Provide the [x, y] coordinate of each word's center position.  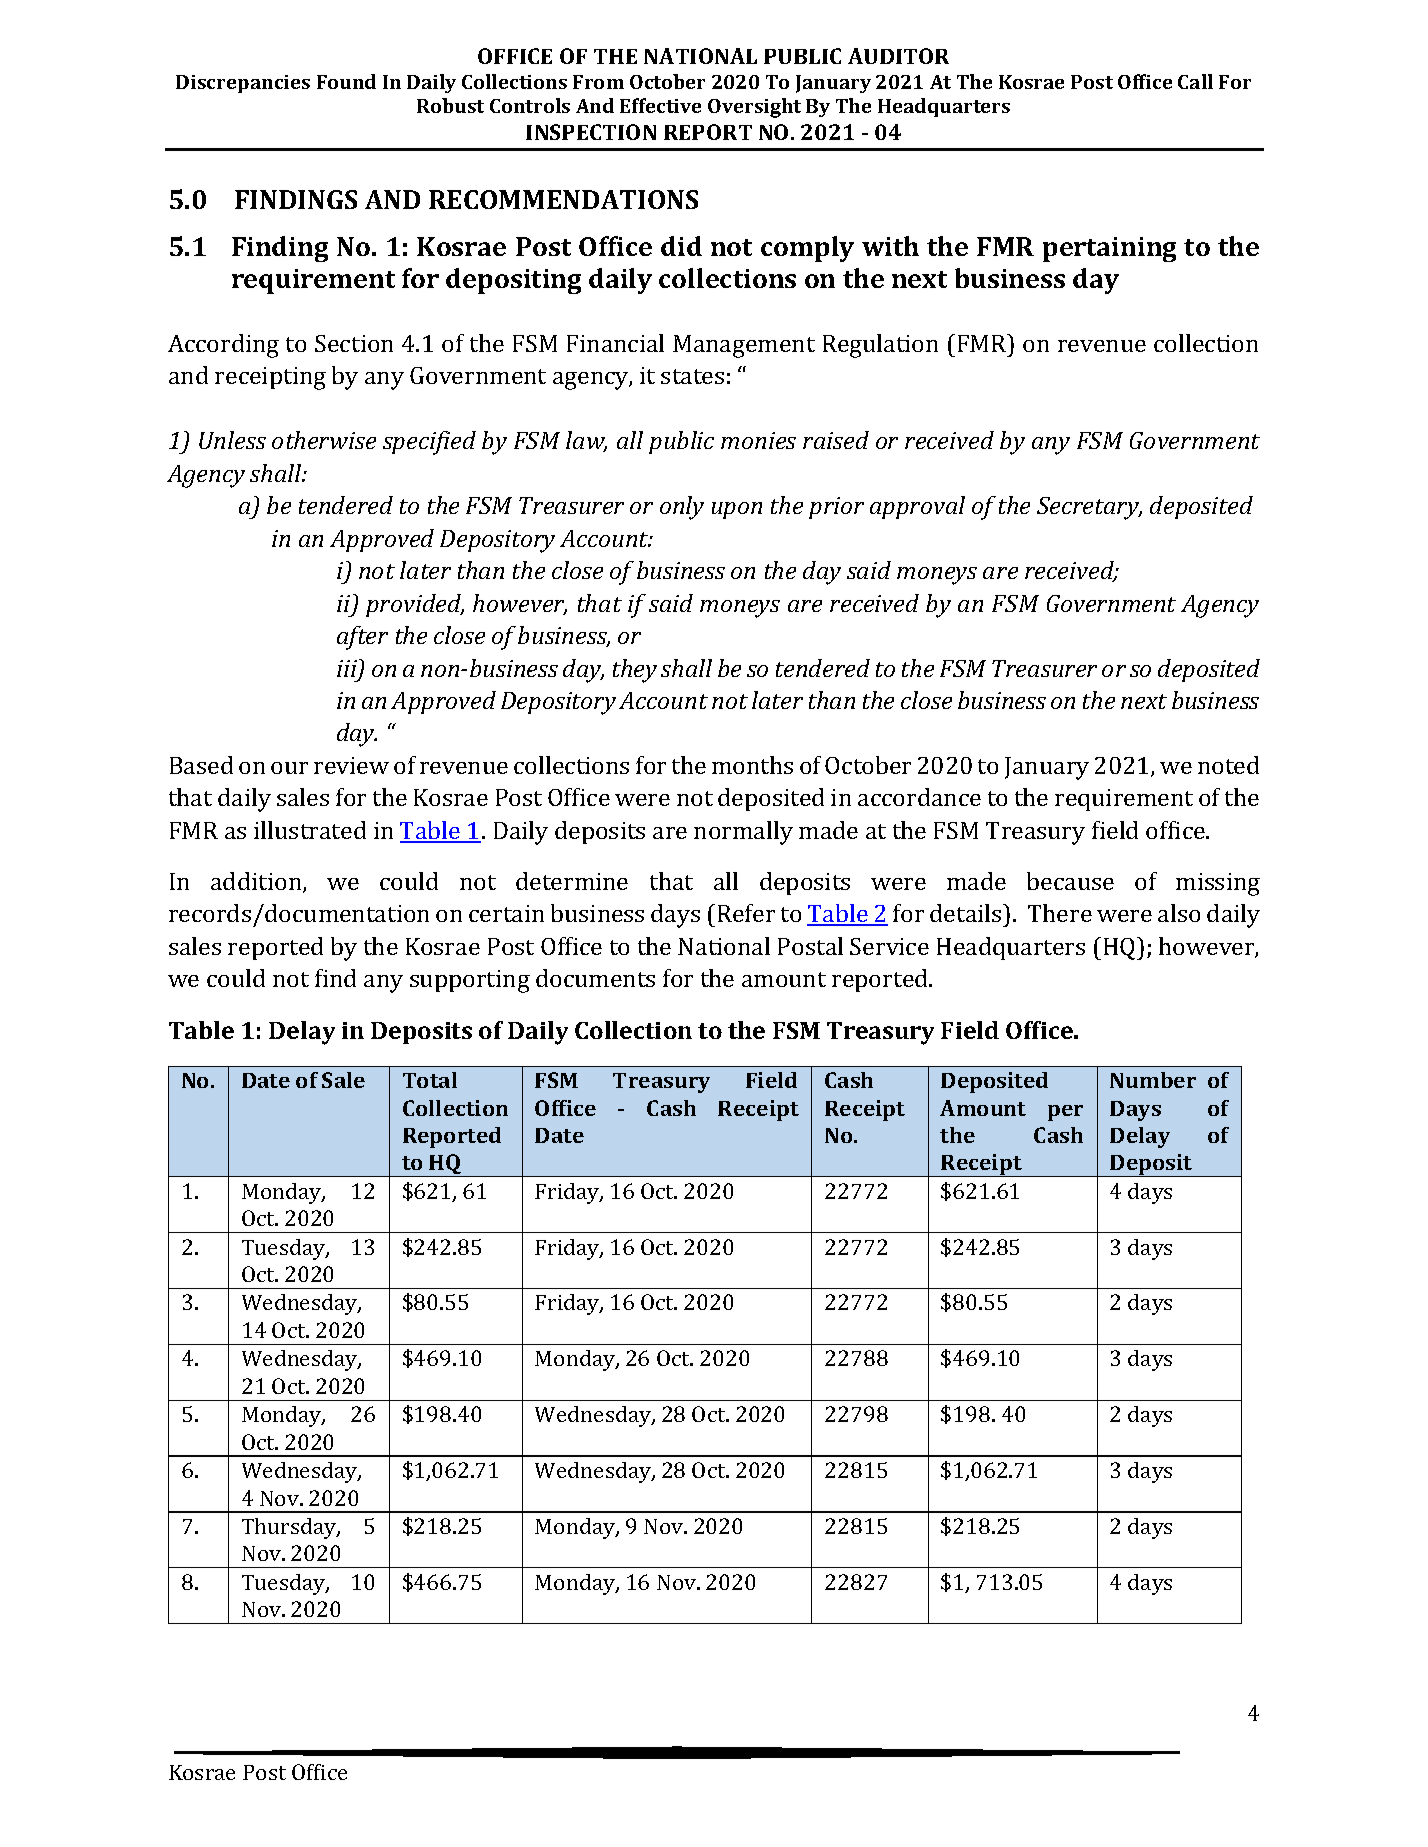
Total [430, 1080]
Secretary [1089, 508]
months [752, 765]
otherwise [324, 440]
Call [1195, 81]
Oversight [754, 108]
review [351, 765]
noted [1228, 765]
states [692, 376]
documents [595, 978]
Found [346, 81]
